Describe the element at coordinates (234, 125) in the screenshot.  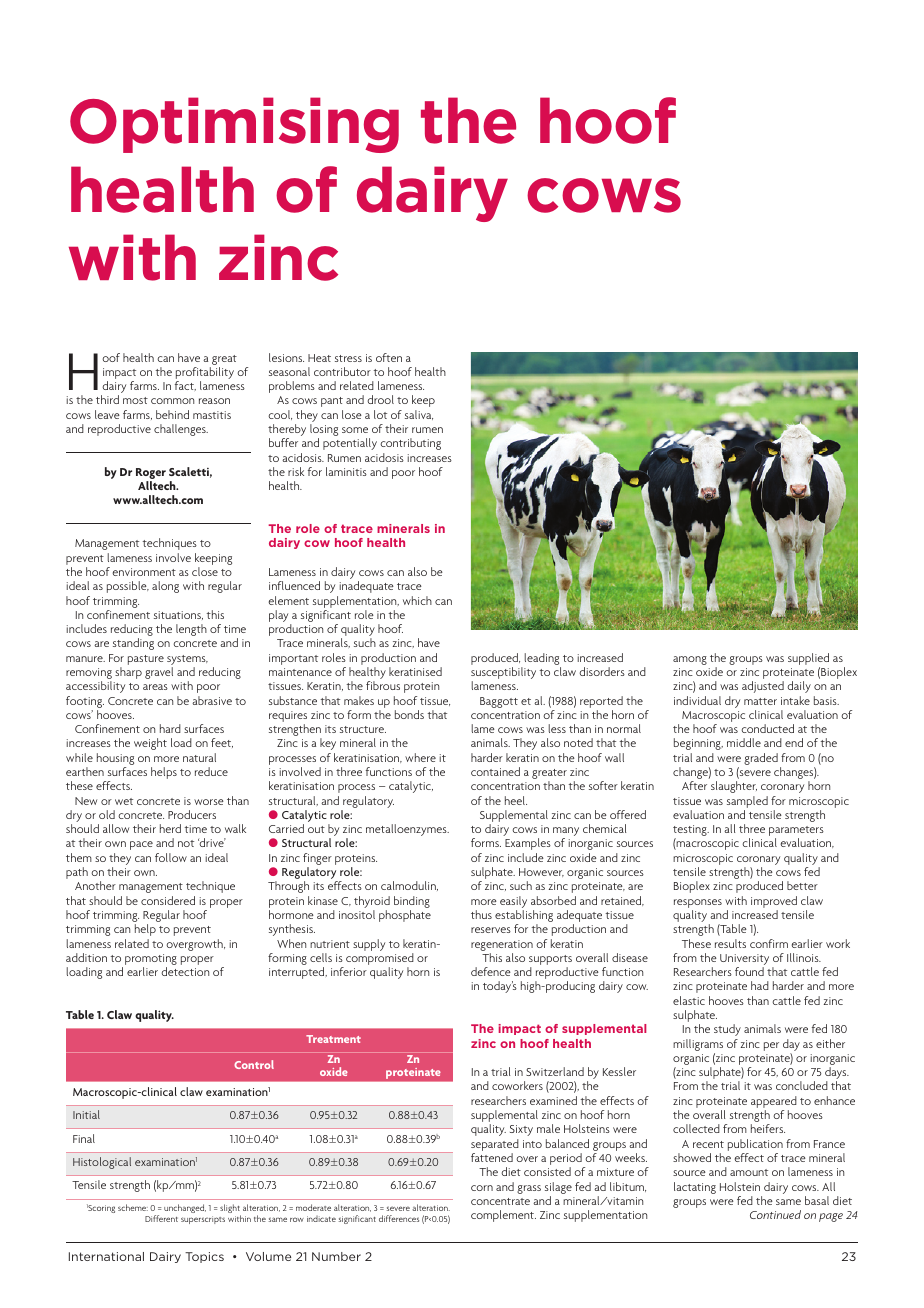
I see `Optimising` at that location.
